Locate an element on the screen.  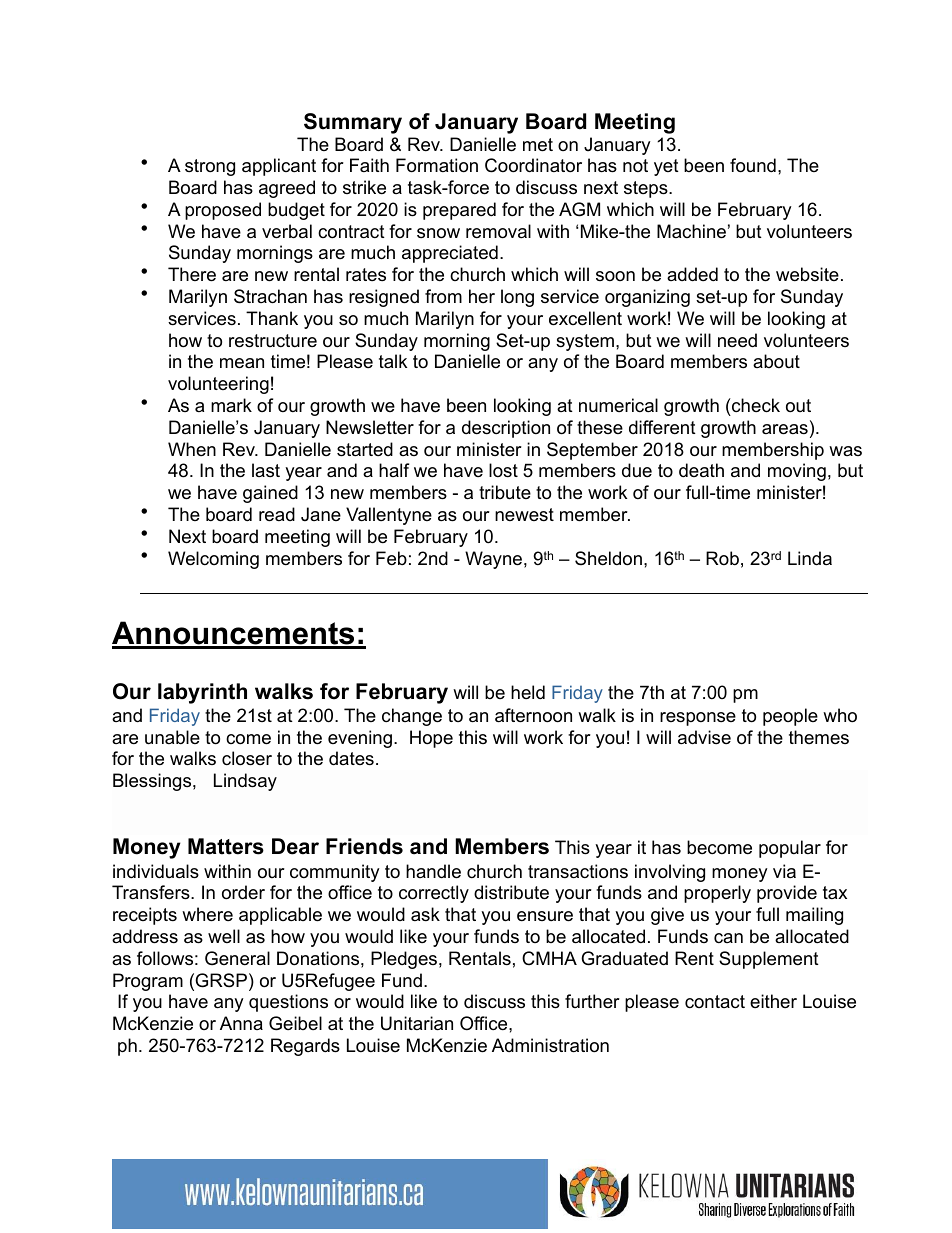
newest is located at coordinates (524, 514).
